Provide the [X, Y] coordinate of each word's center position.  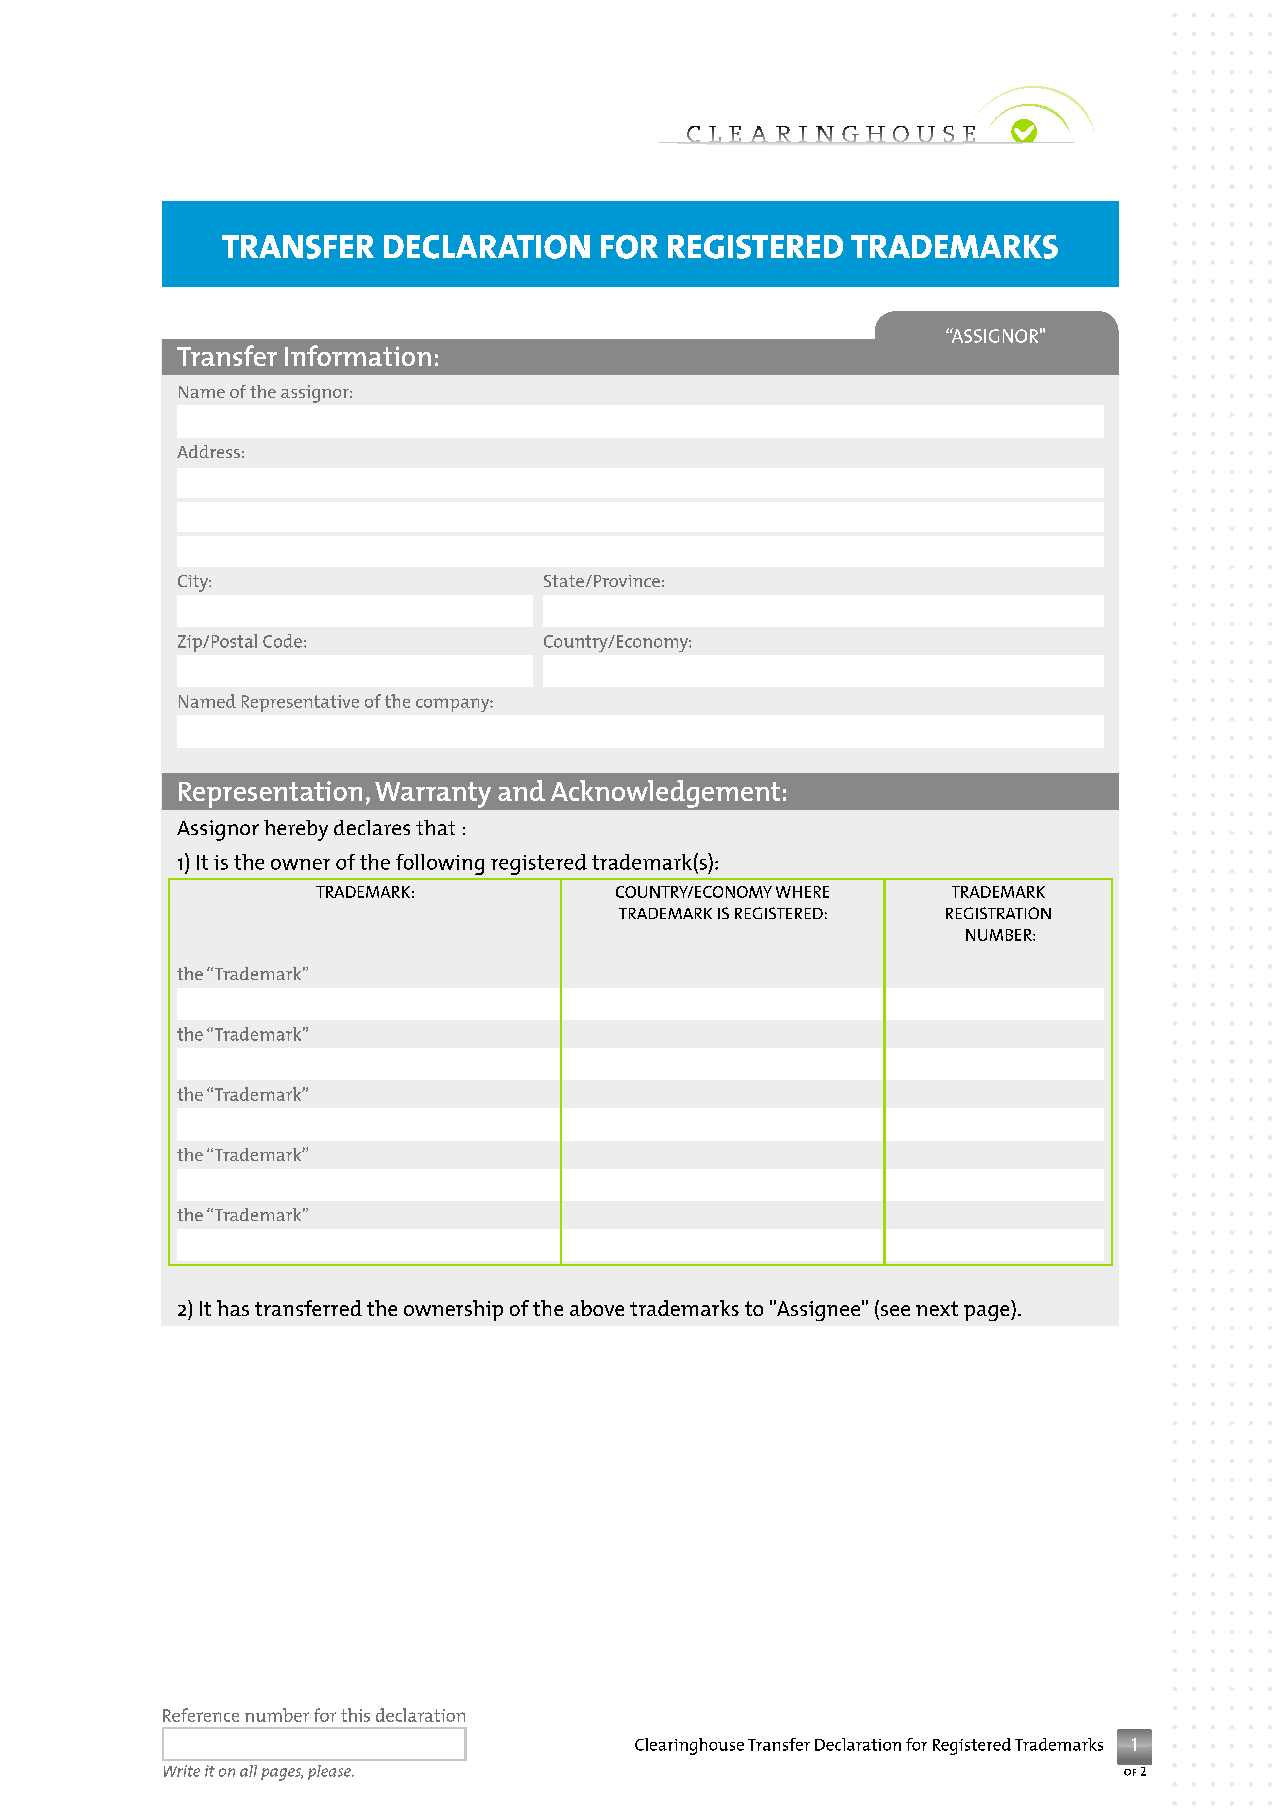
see [895, 1310]
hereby [296, 830]
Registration [998, 913]
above [597, 1308]
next [937, 1308]
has [233, 1308]
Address [208, 451]
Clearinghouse [689, 1746]
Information [358, 355]
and [521, 790]
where [802, 892]
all [248, 1771]
